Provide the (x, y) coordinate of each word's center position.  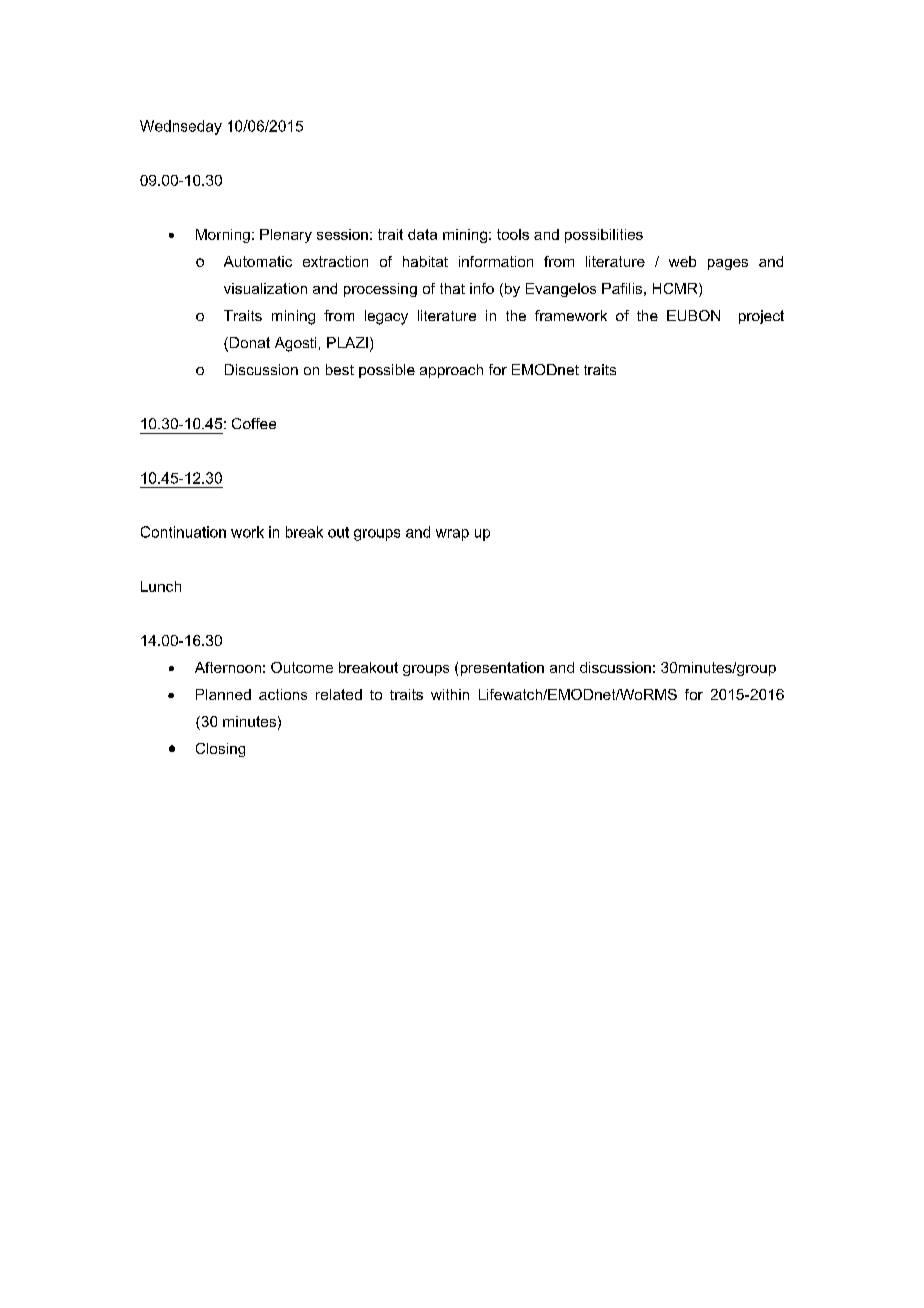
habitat (425, 261)
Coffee (254, 423)
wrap (452, 535)
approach (451, 371)
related (339, 694)
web (682, 261)
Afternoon (228, 667)
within (450, 694)
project (761, 317)
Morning (223, 236)
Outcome (302, 667)
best (340, 369)
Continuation (183, 532)
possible (387, 371)
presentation (502, 669)
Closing (220, 750)
